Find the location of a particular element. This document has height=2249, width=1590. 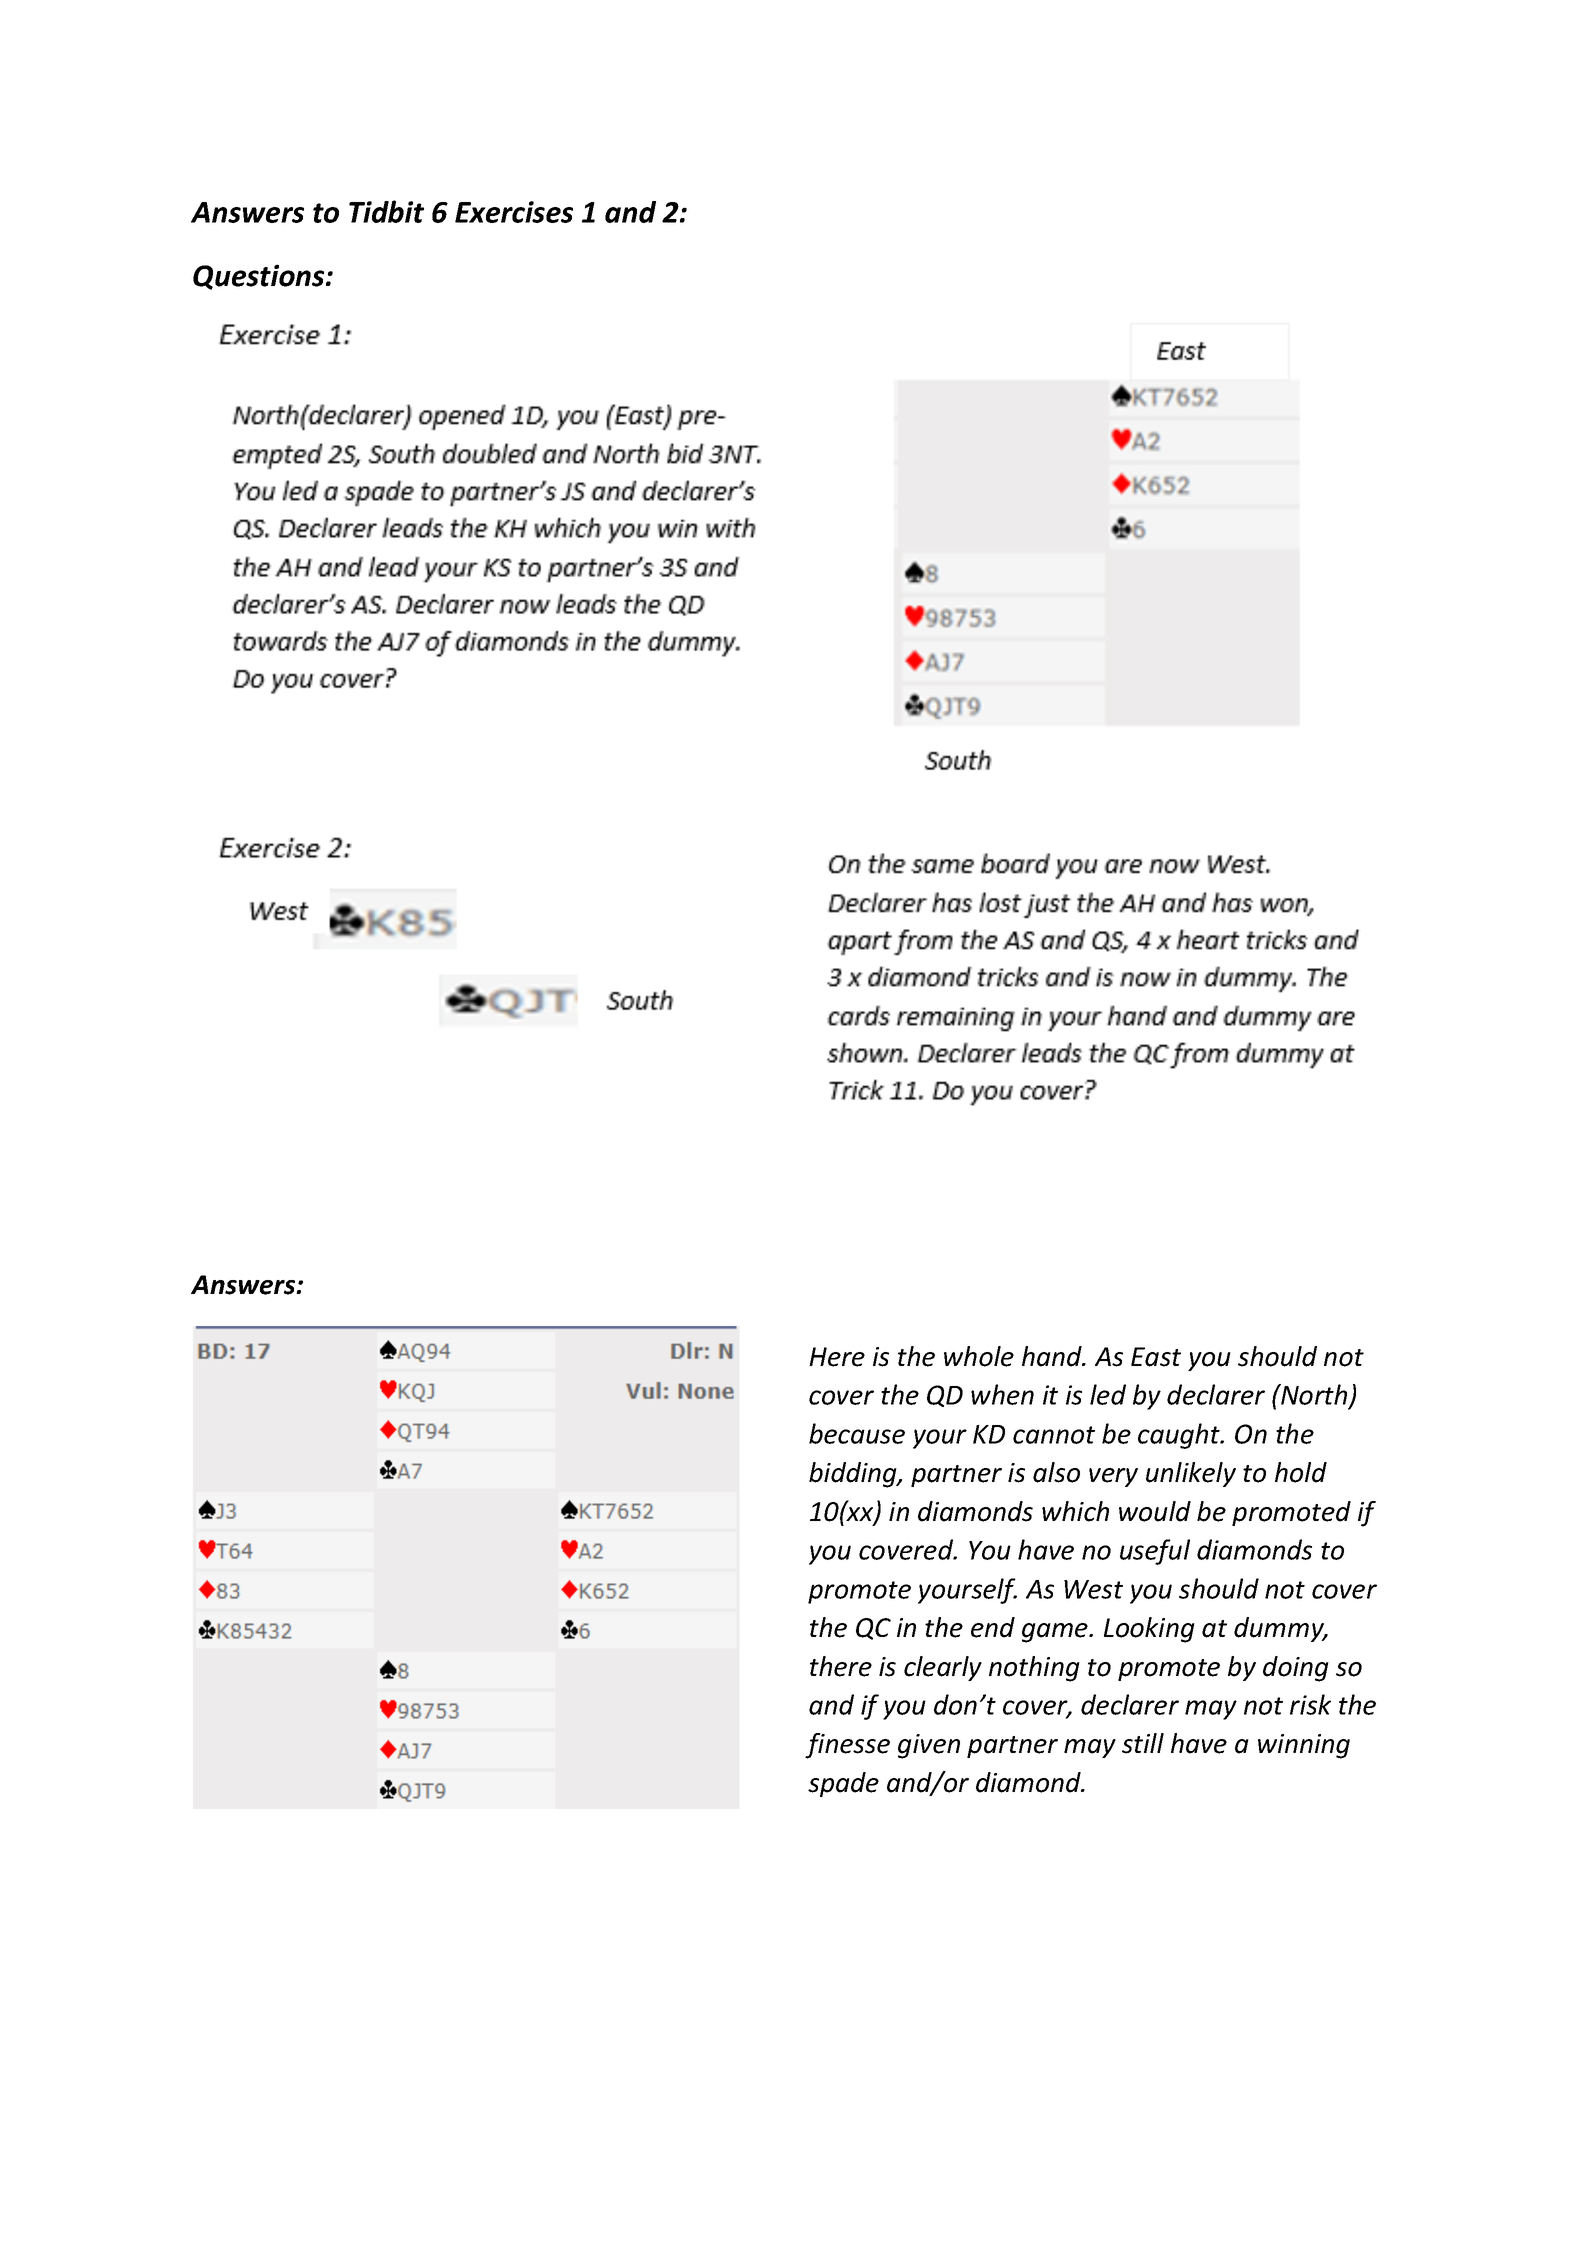

because is located at coordinates (857, 1433).
